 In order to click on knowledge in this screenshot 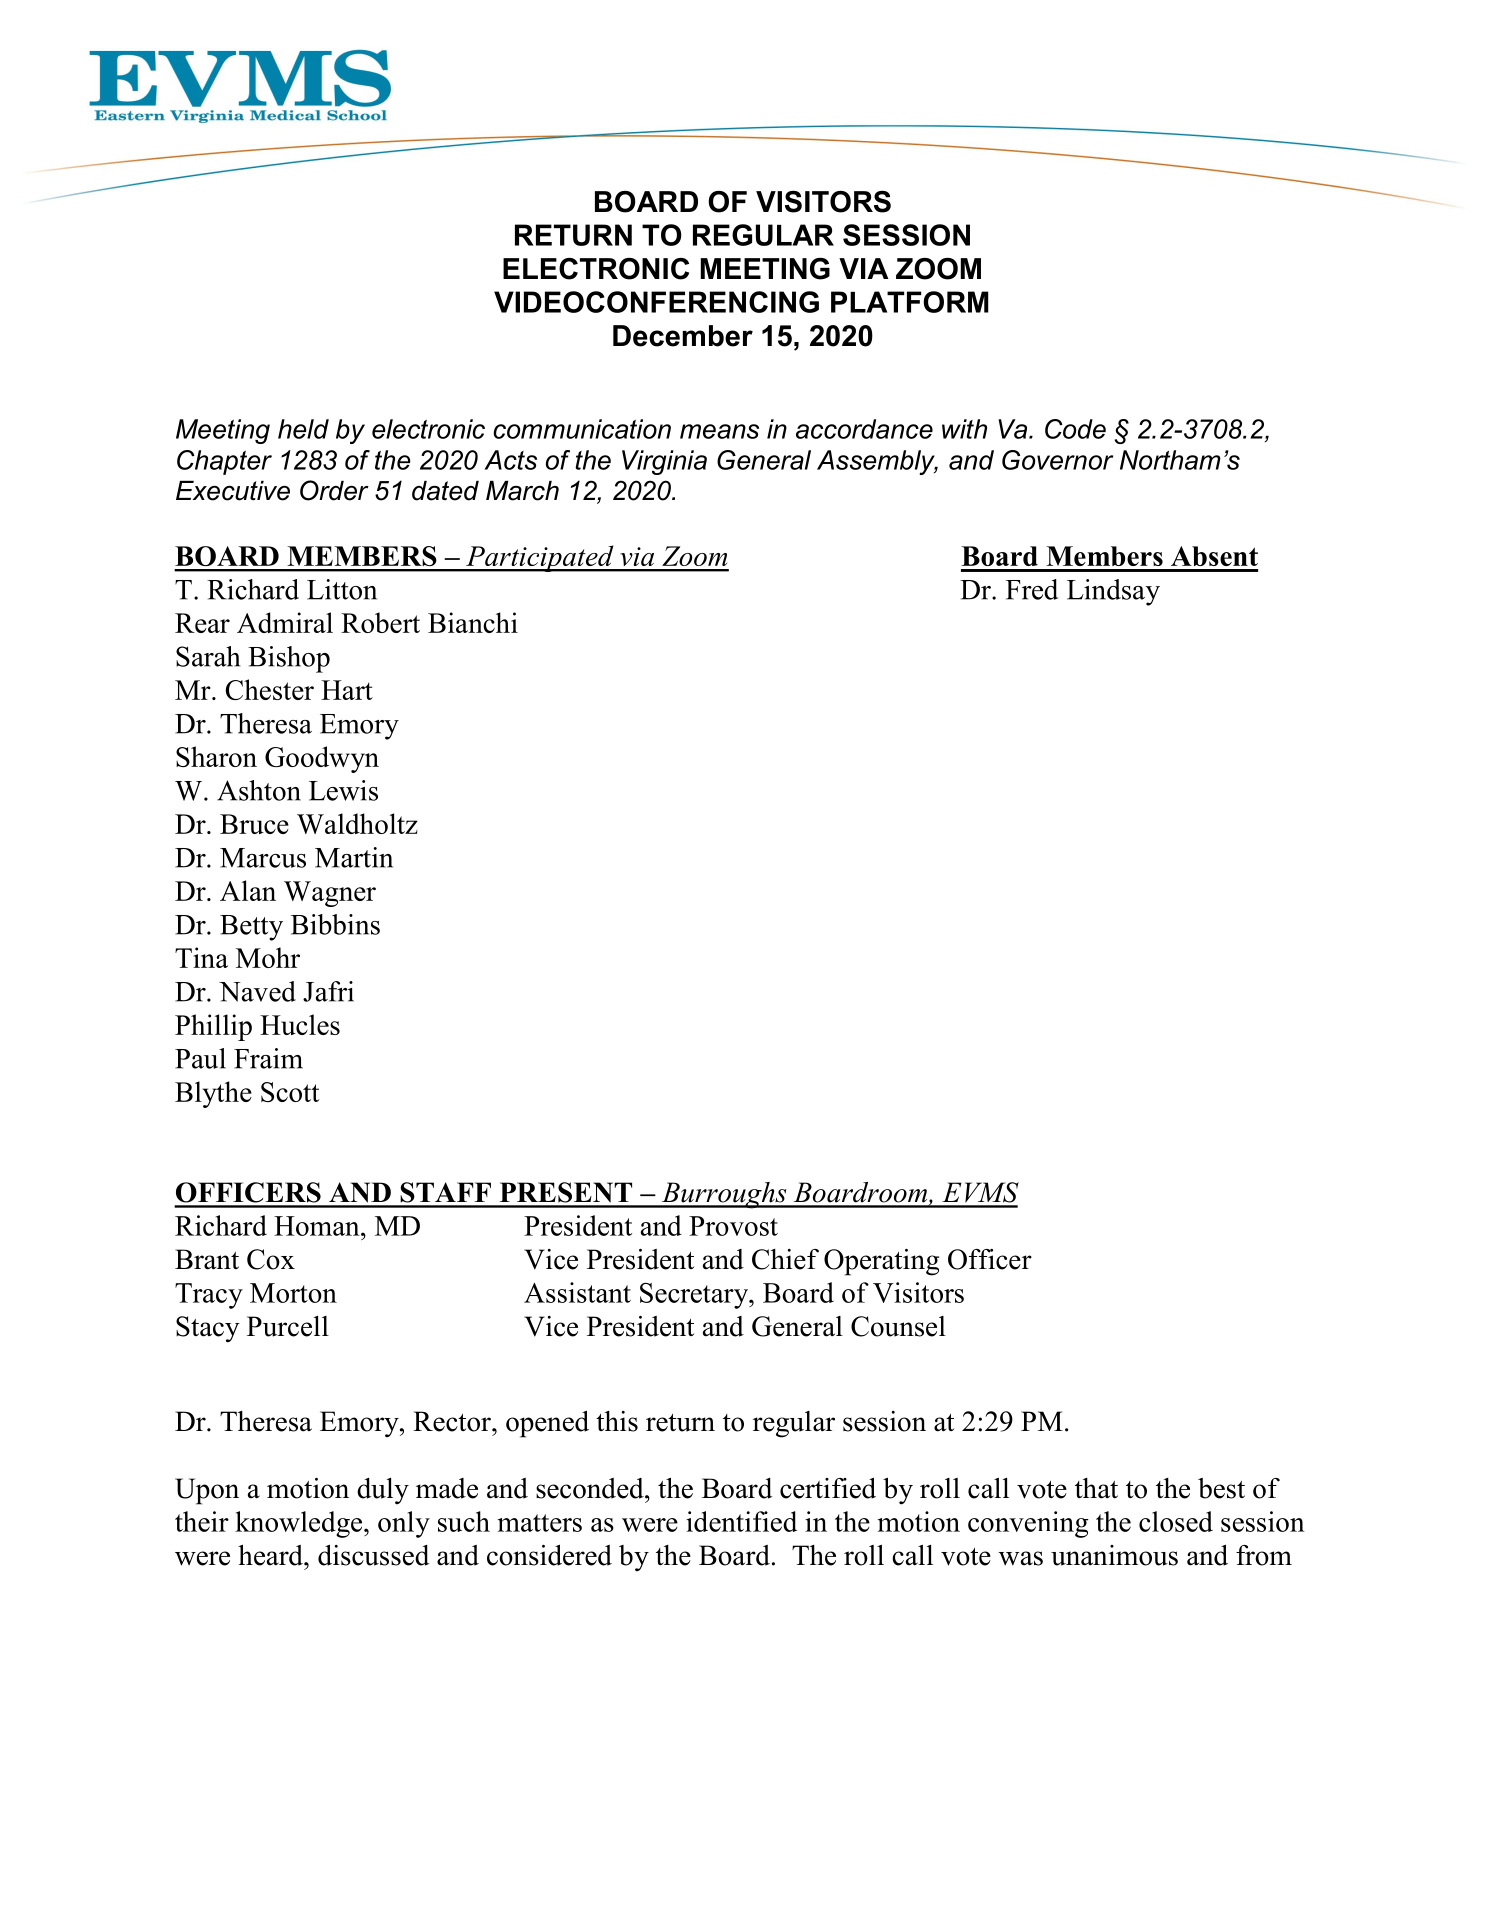, I will do `click(300, 1524)`.
